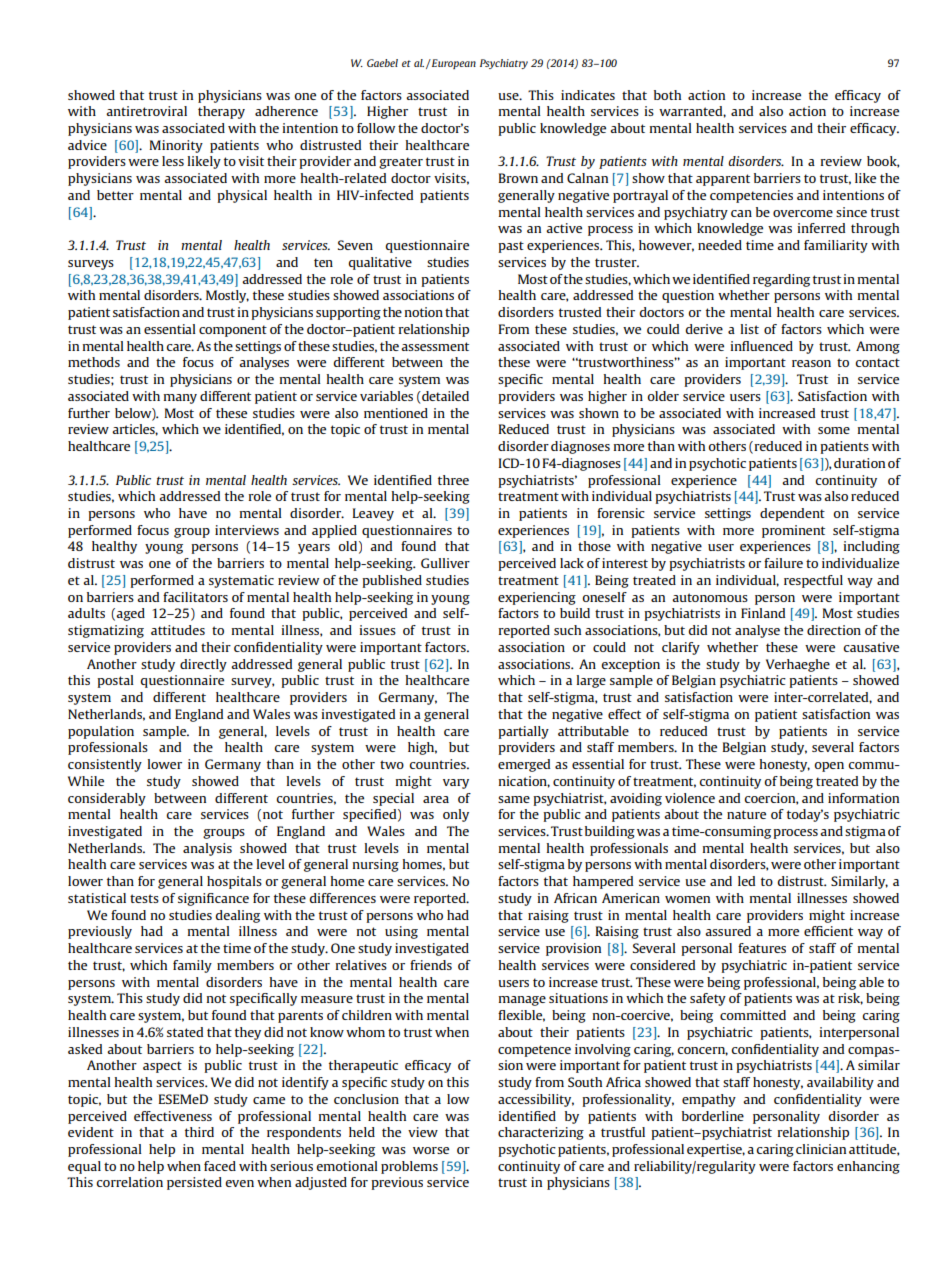 Image resolution: width=952 pixels, height=1270 pixels. Describe the element at coordinates (101, 732) in the image. I see `population` at that location.
